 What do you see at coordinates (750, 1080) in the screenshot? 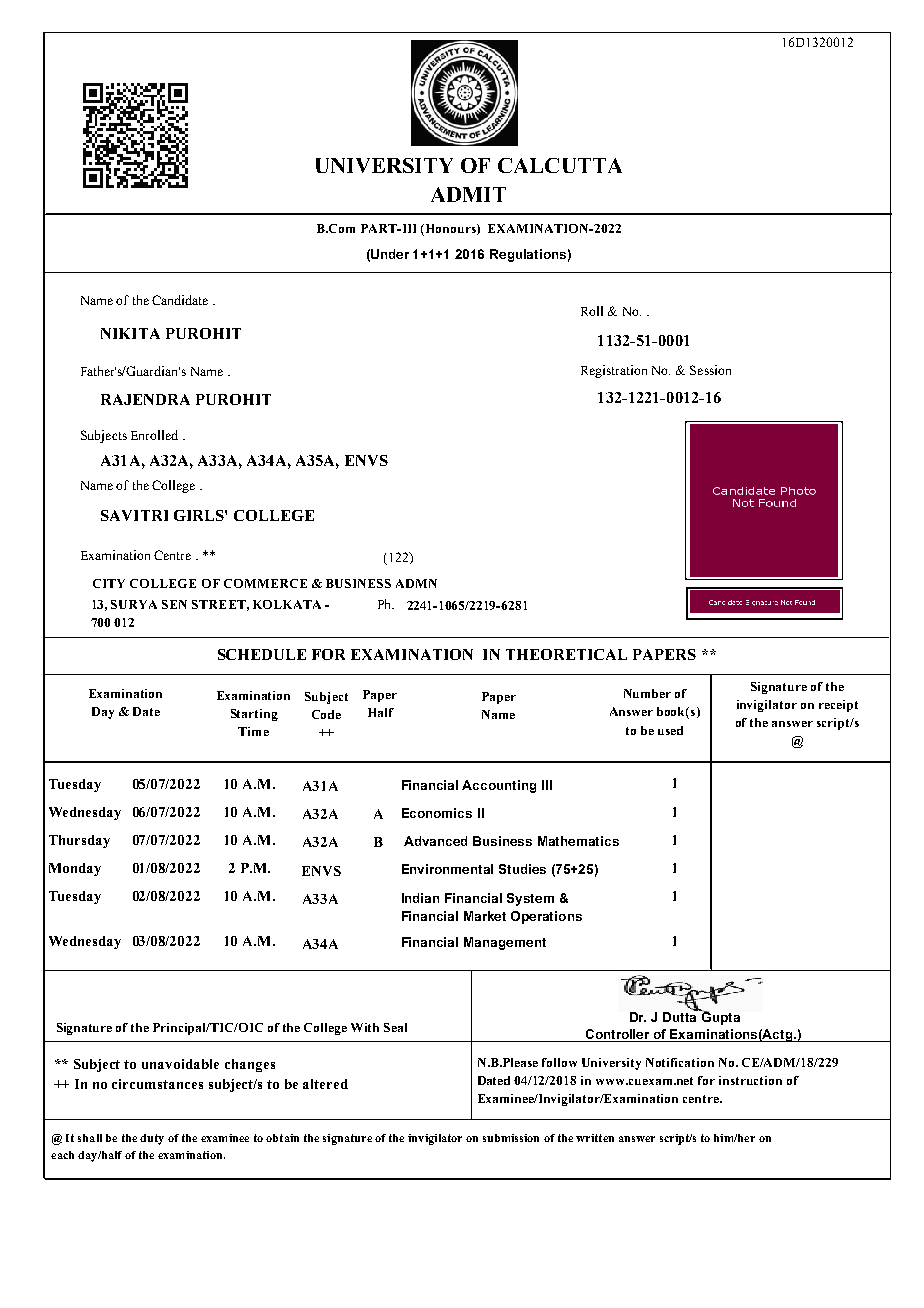
I see `instruction` at bounding box center [750, 1080].
